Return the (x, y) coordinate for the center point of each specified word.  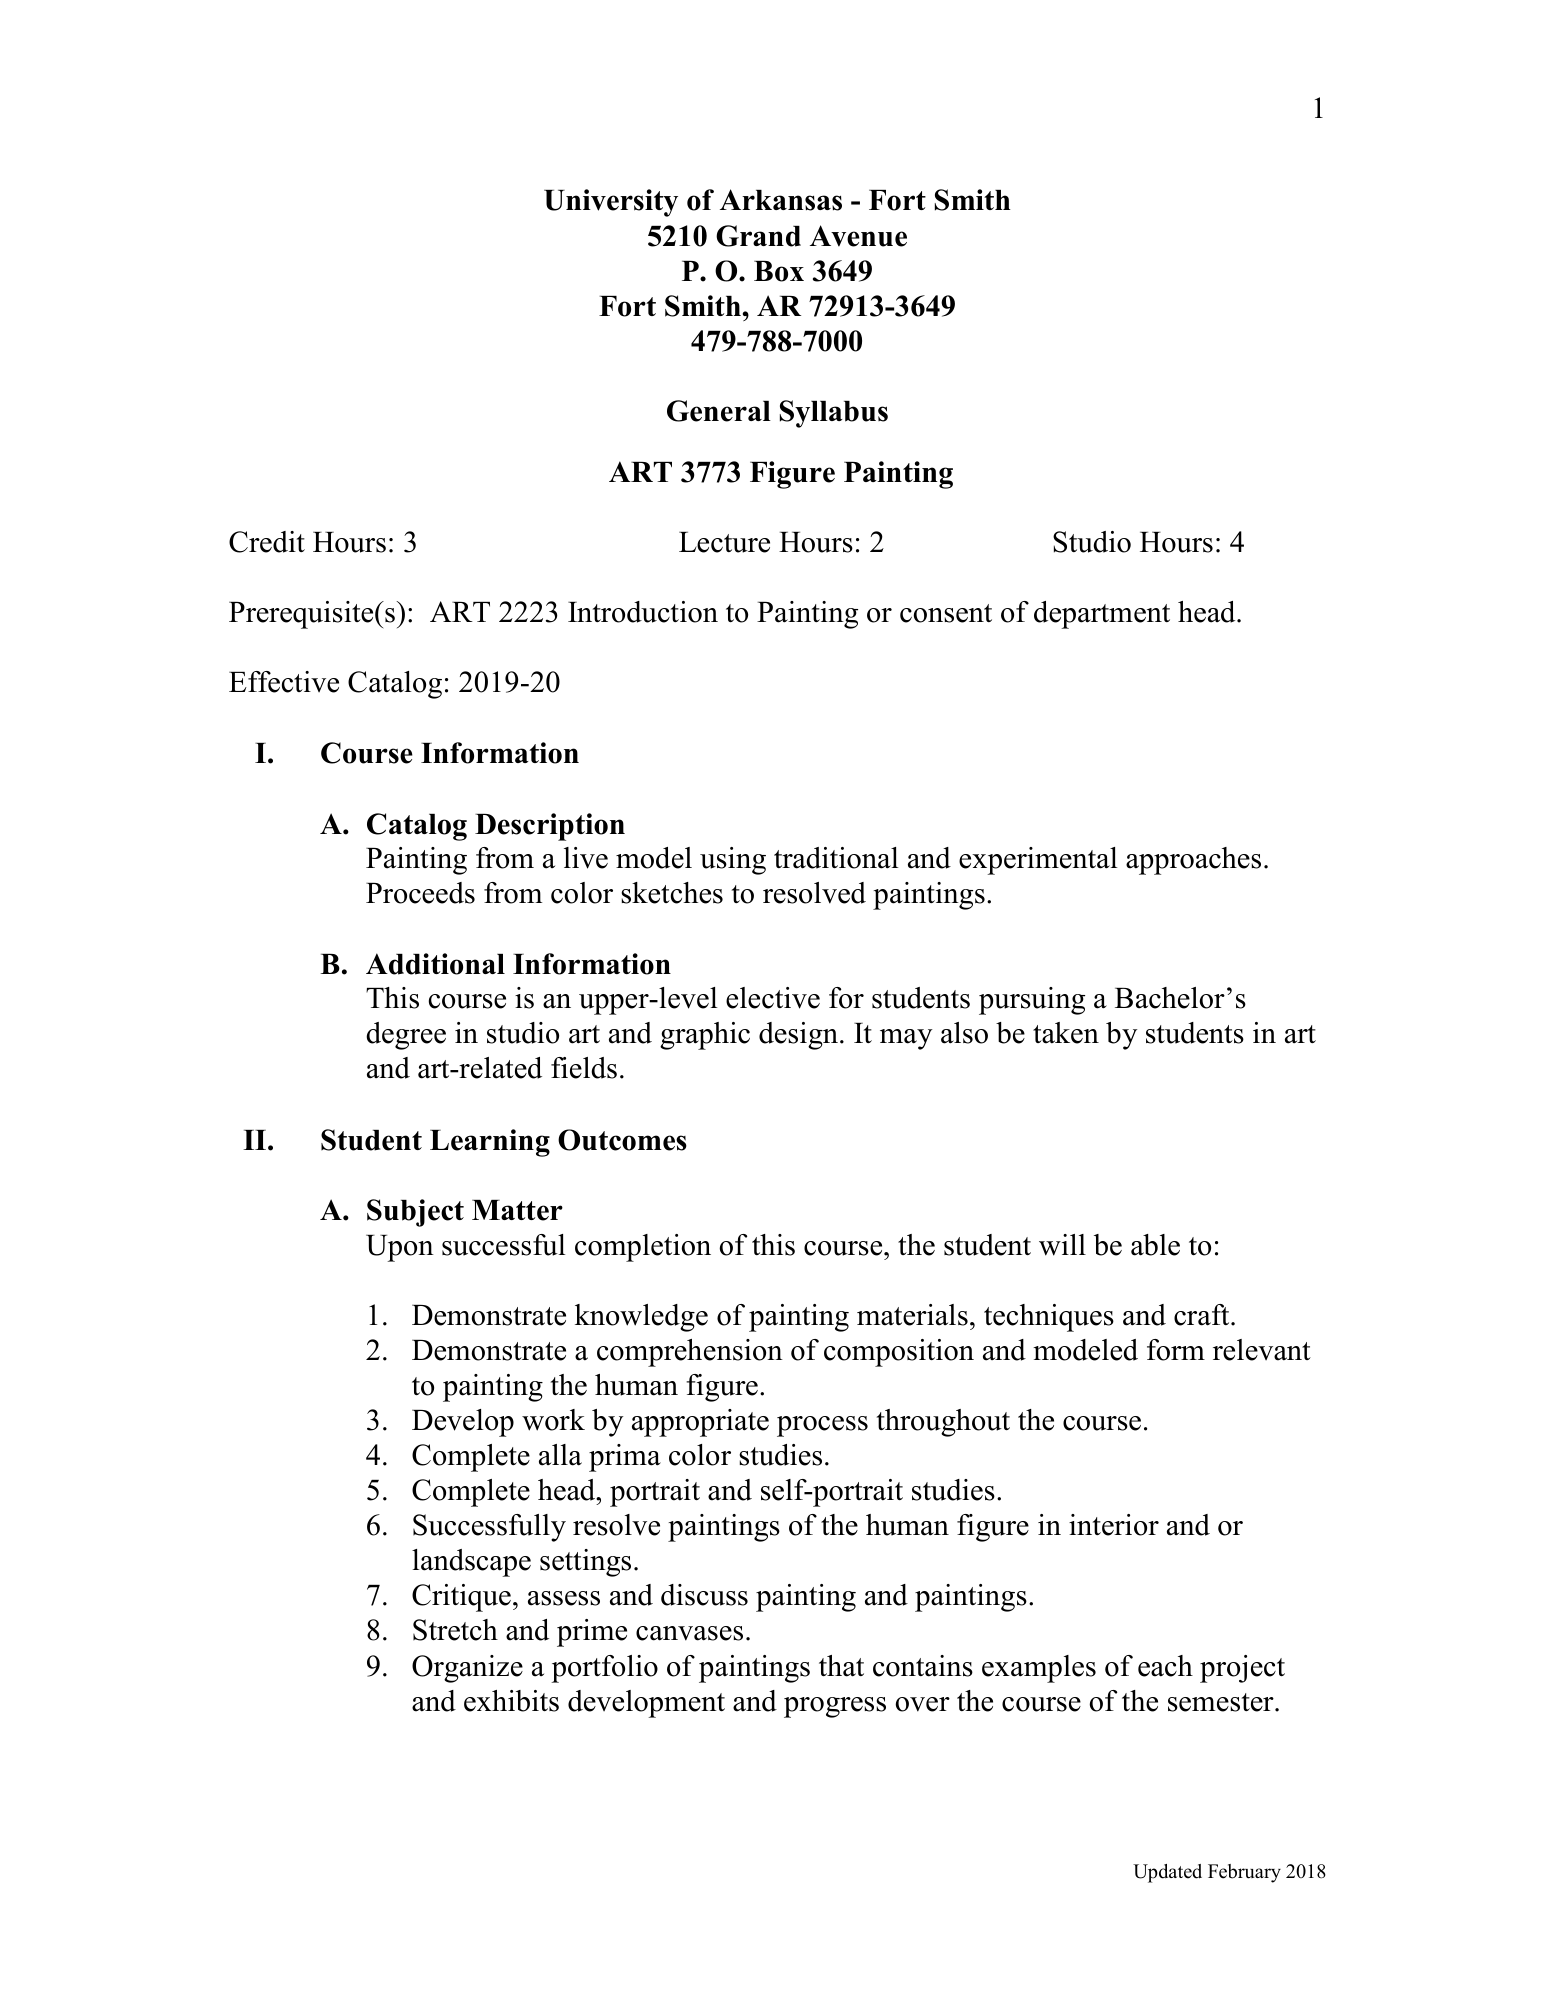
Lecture (724, 542)
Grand (758, 236)
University (611, 203)
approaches (1193, 861)
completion (643, 1248)
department (1102, 615)
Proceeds (420, 893)
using (733, 861)
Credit (267, 542)
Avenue (858, 236)
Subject (415, 1213)
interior (1114, 1525)
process (822, 1426)
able (1155, 1245)
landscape (471, 1563)
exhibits (511, 1701)
